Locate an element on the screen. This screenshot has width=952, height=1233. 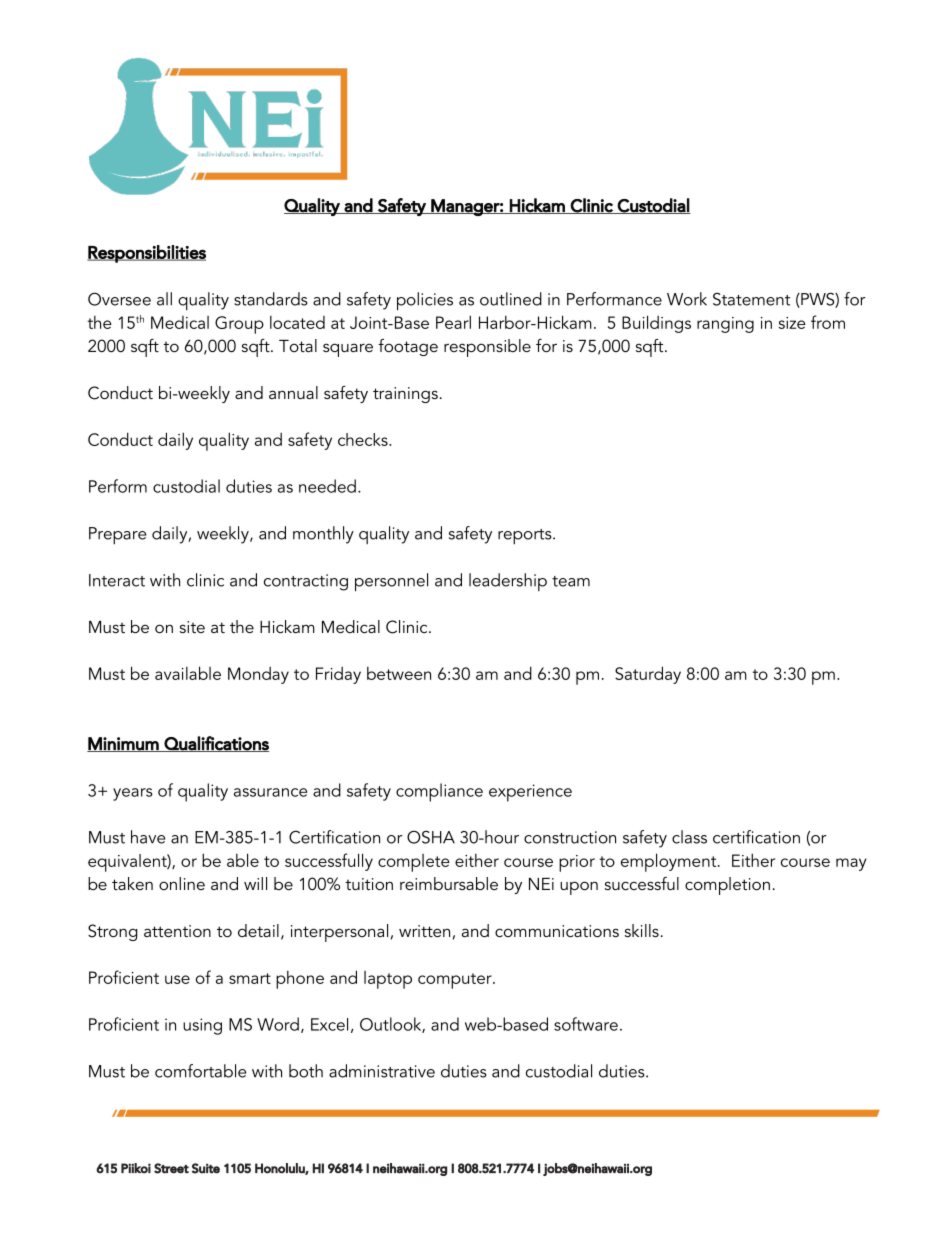
Suite is located at coordinates (206, 1168).
